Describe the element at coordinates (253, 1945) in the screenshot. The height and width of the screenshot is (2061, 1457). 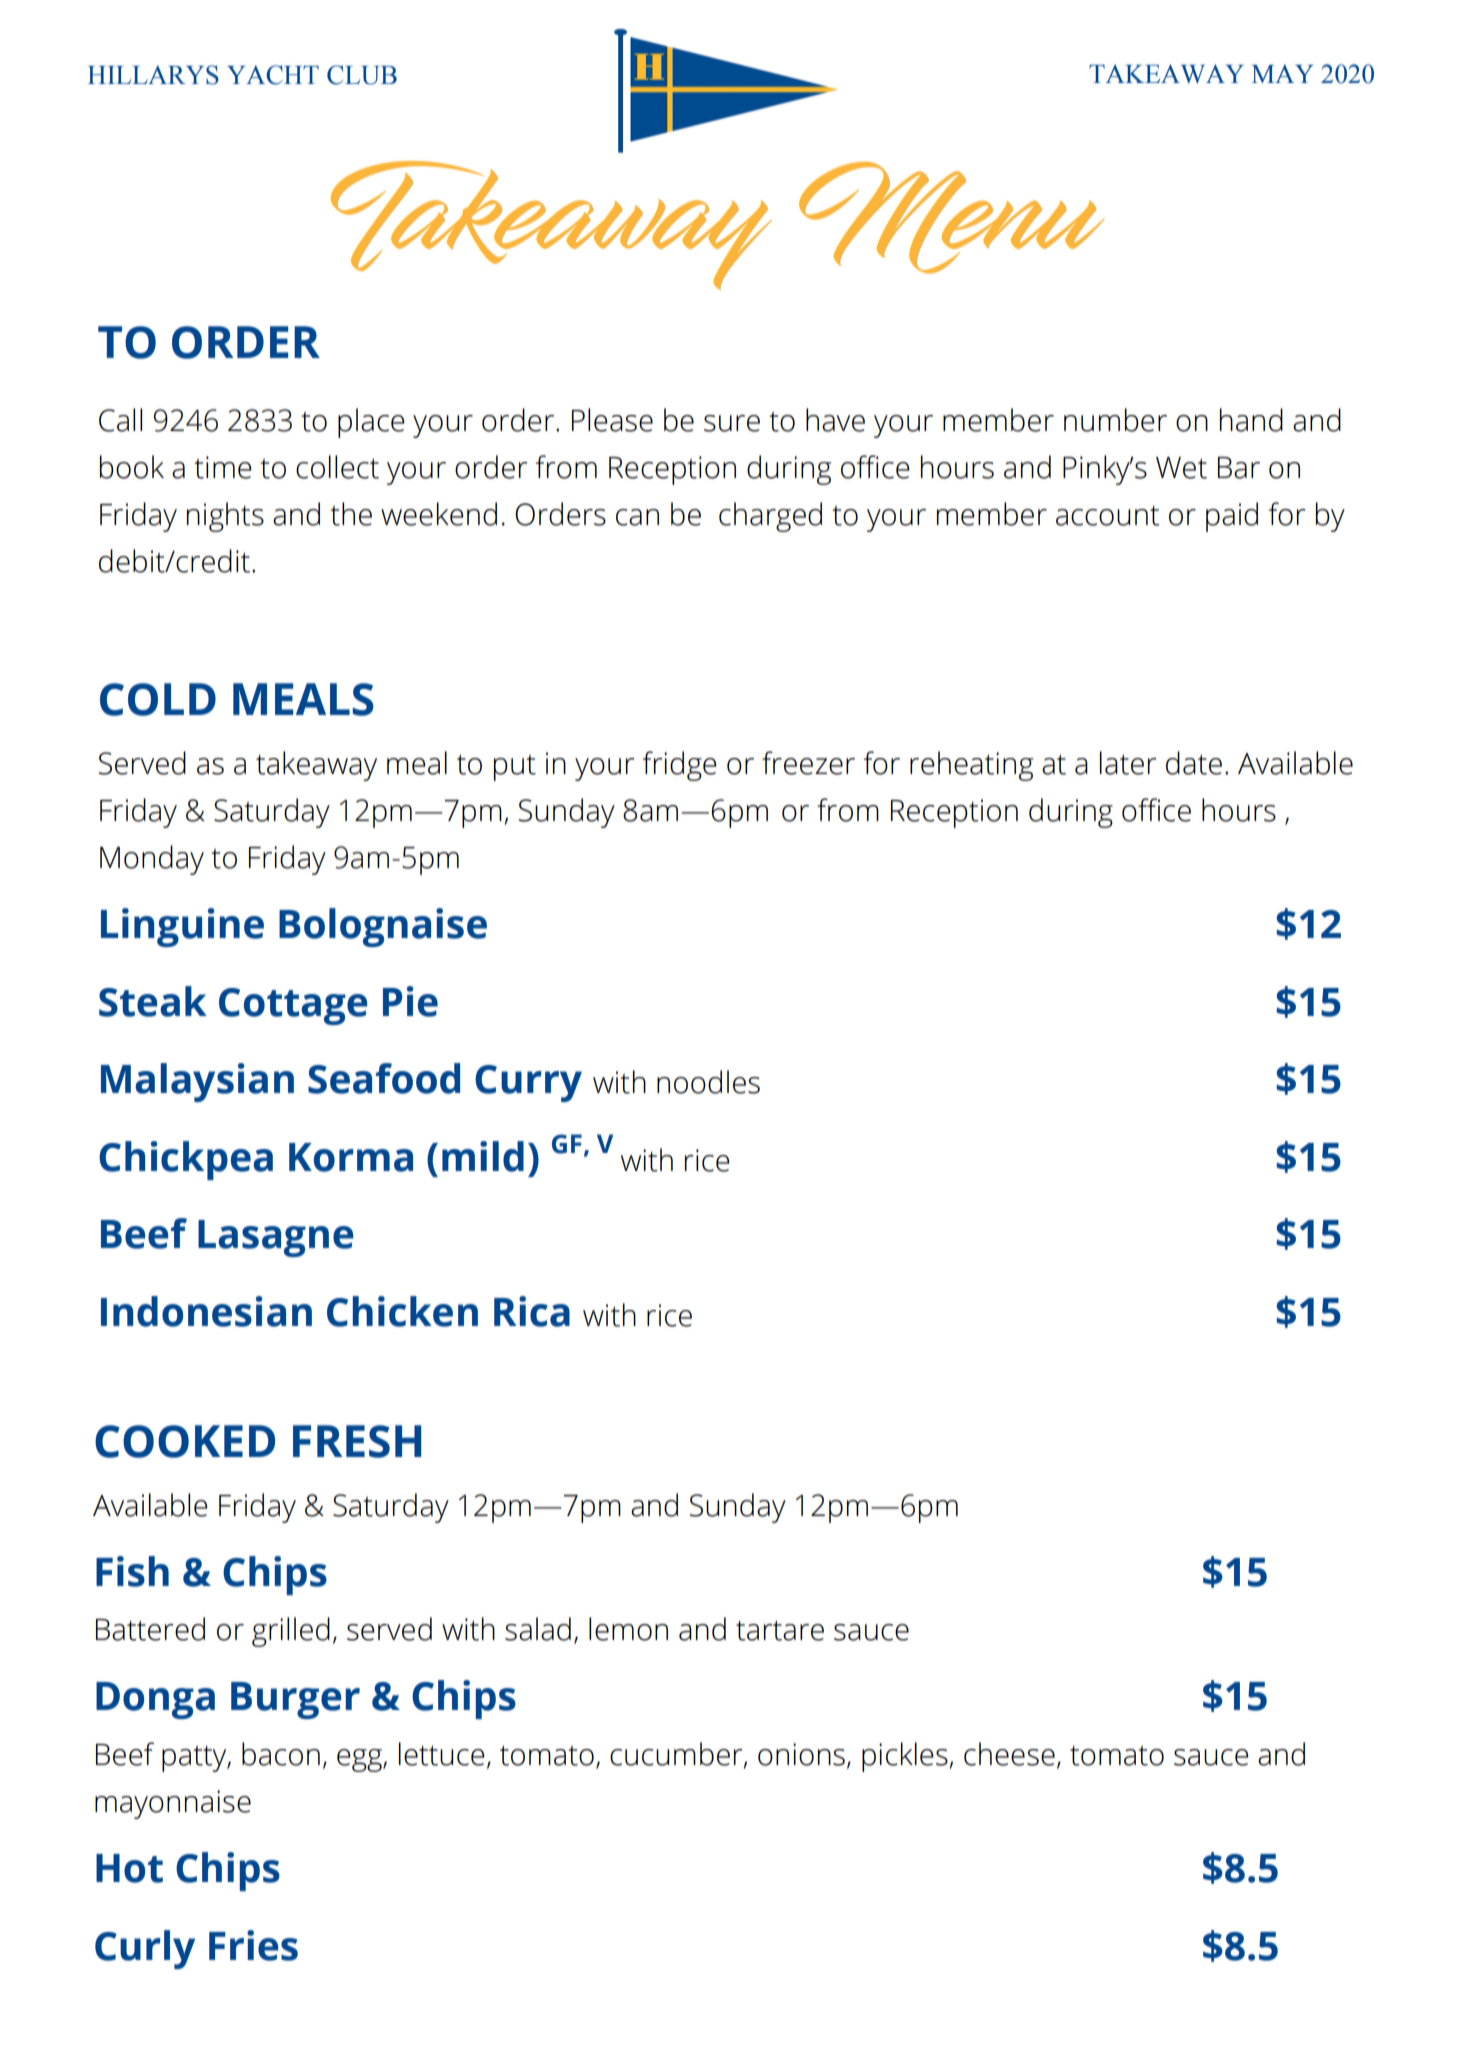
I see `Fries` at that location.
